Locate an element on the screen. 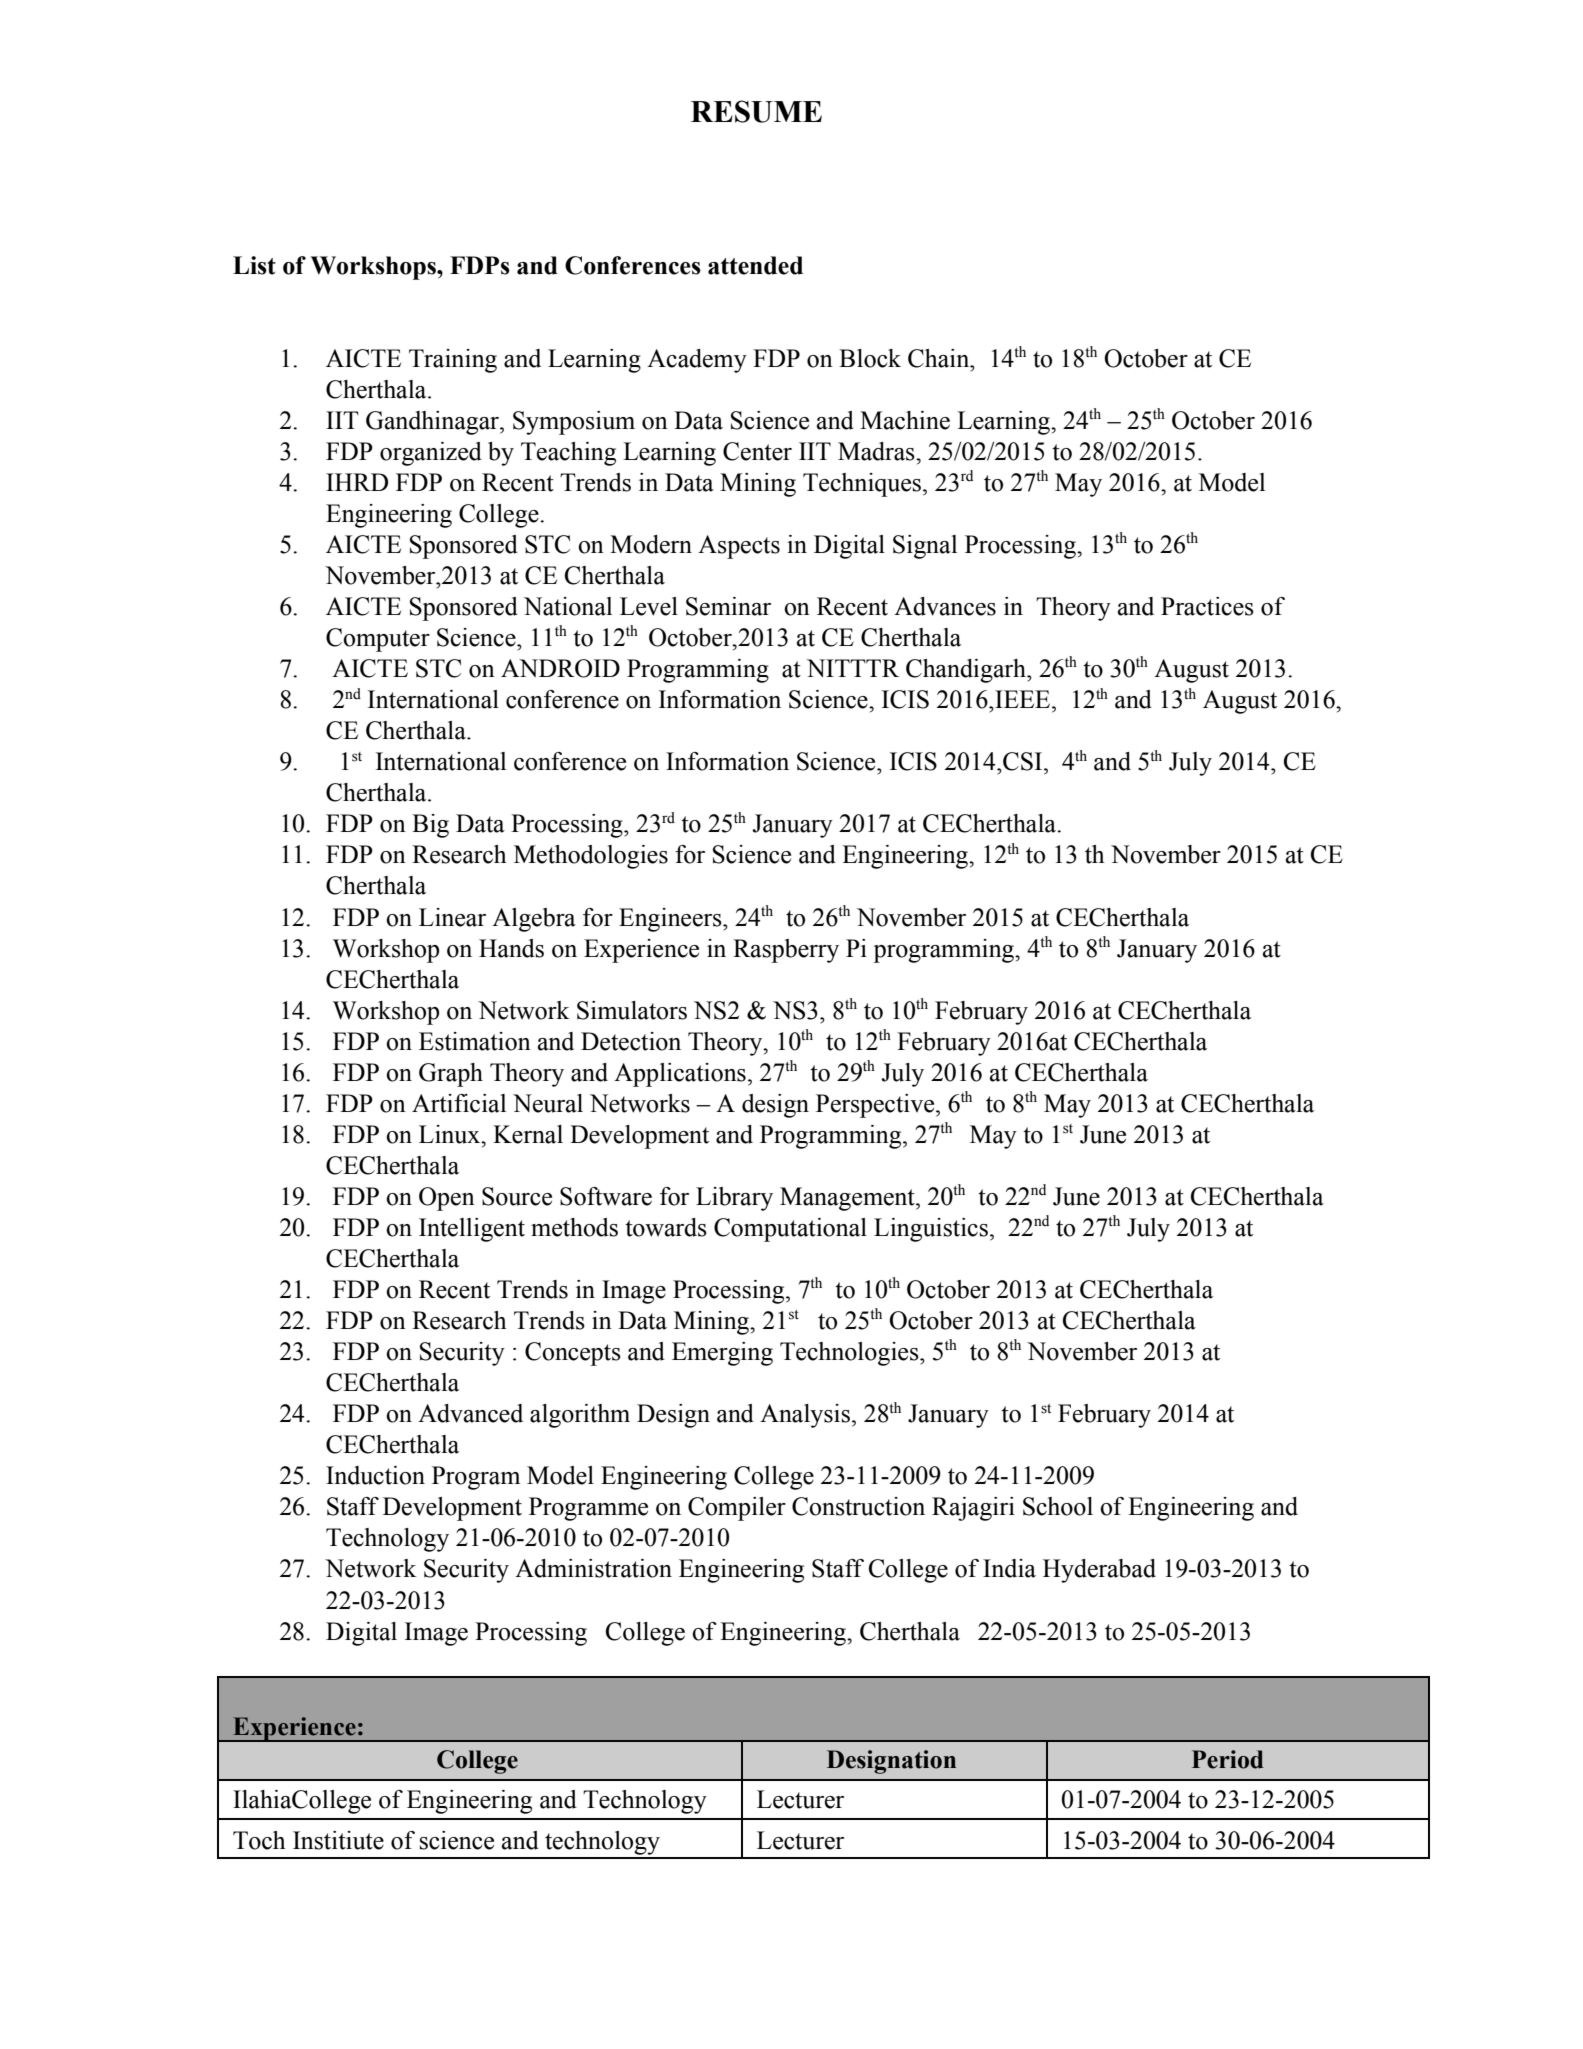  Induction is located at coordinates (375, 1475).
